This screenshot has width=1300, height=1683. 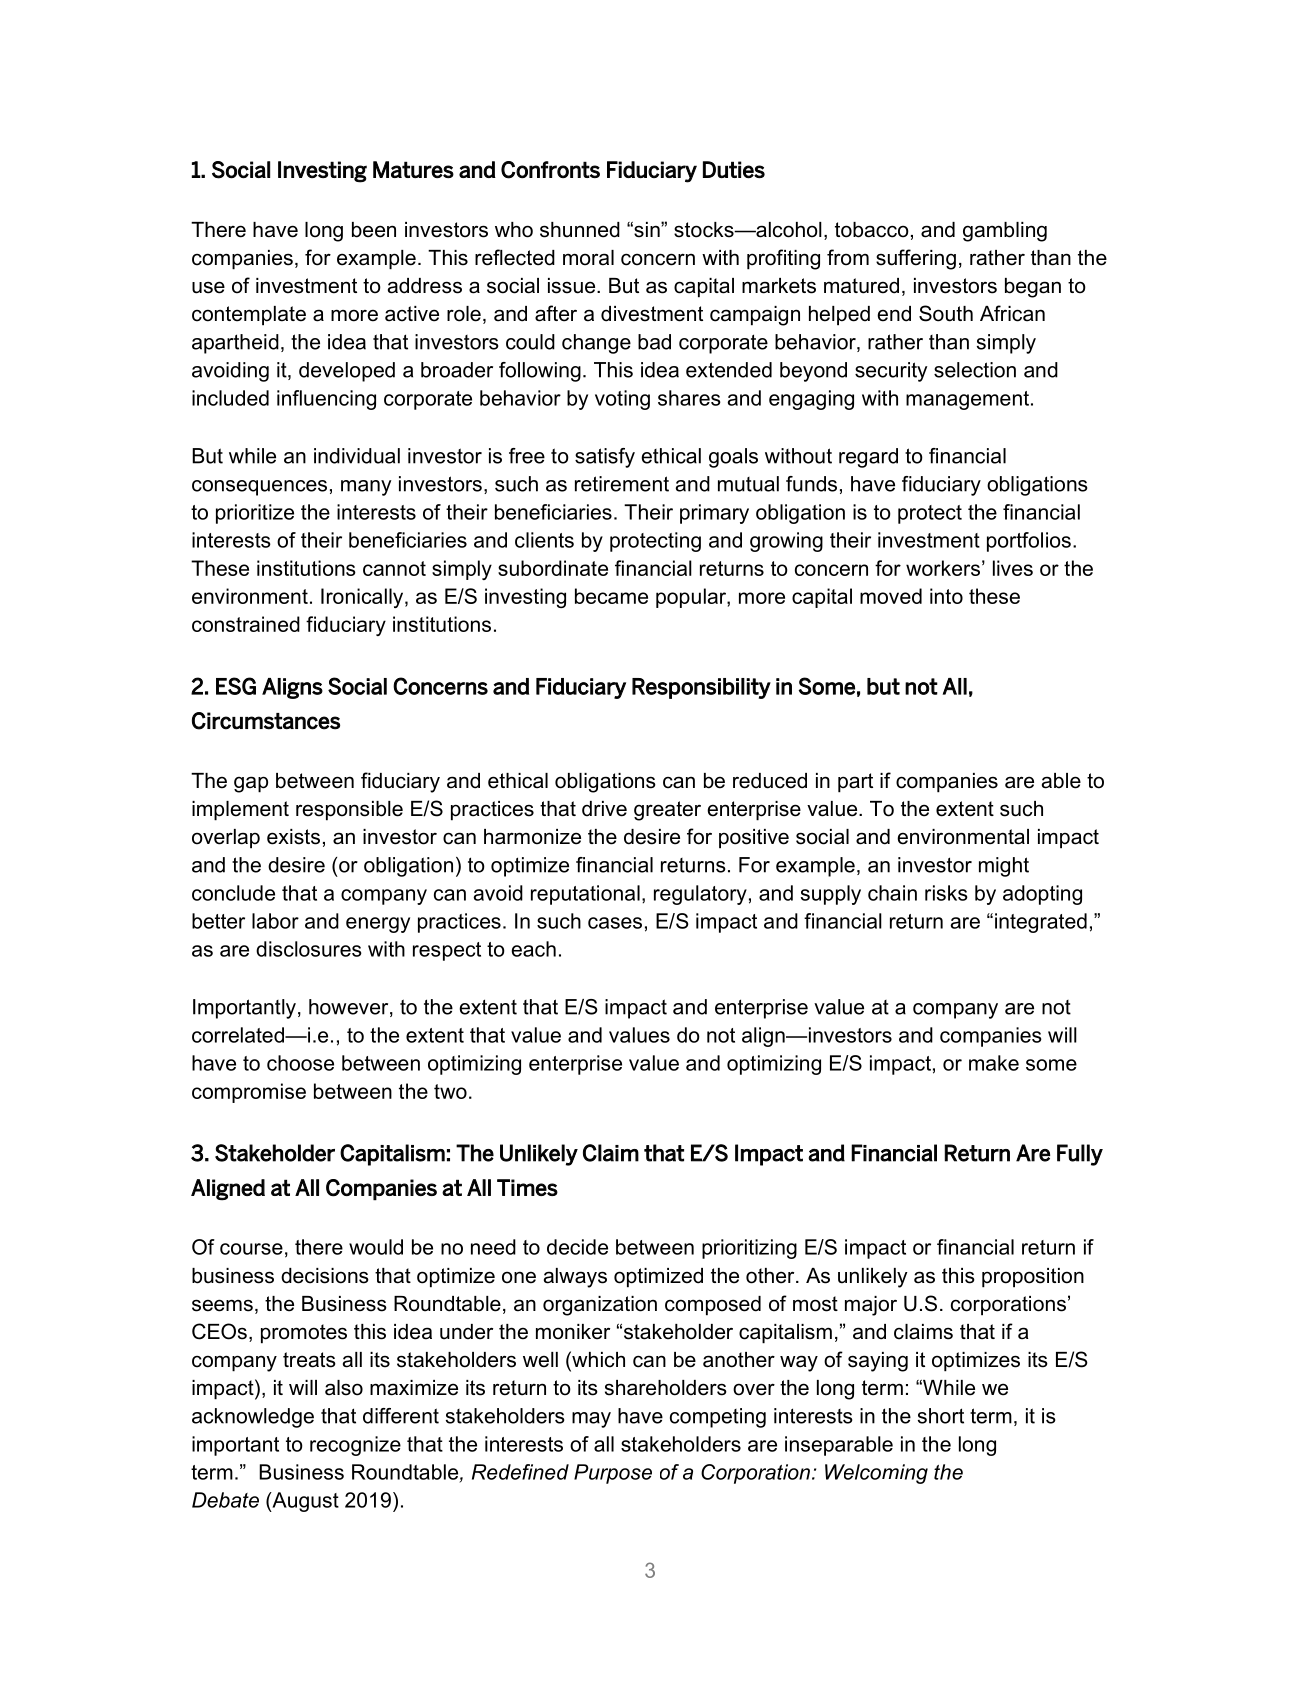 I want to click on cases, so click(x=615, y=923).
